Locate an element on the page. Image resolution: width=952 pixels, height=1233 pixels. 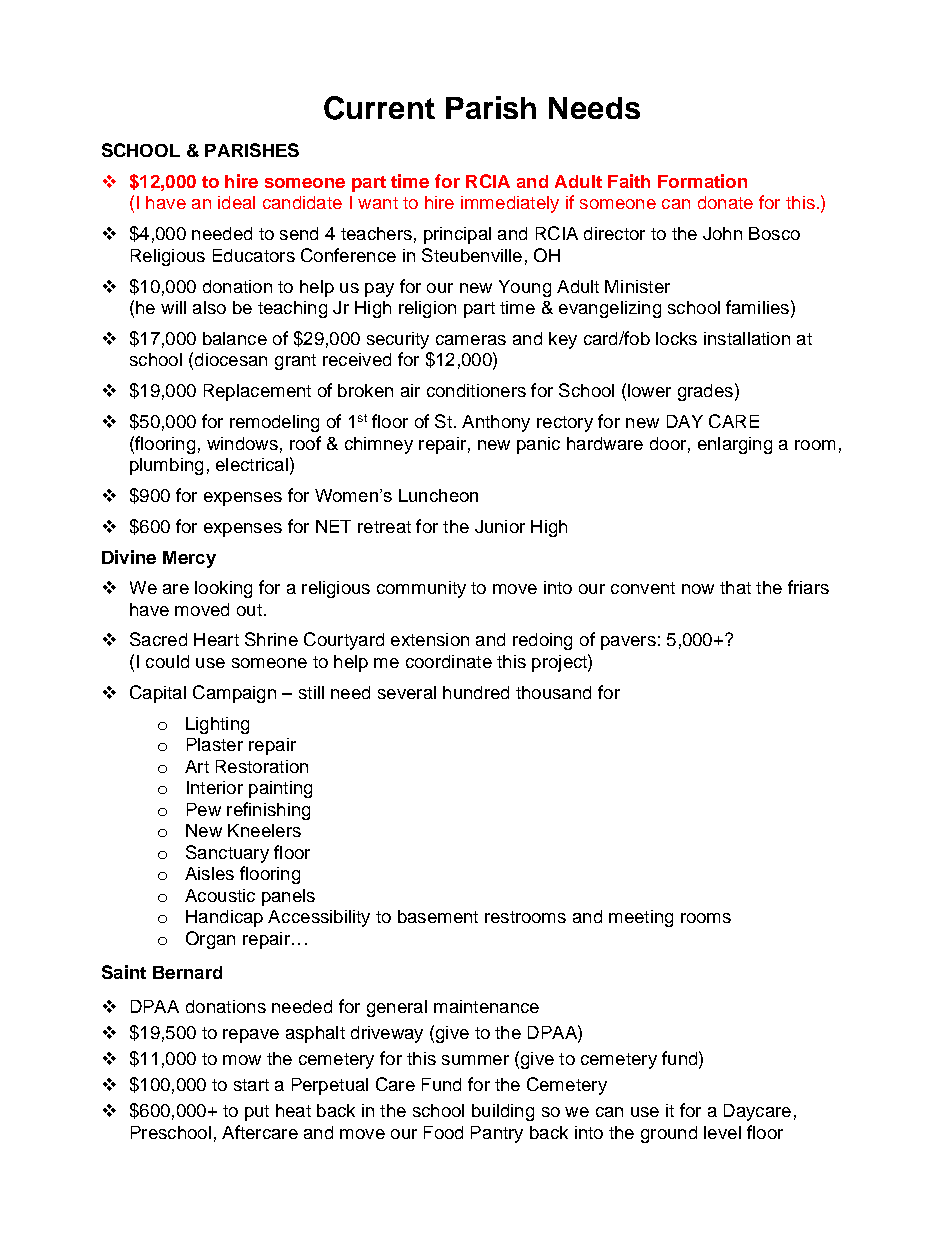
plumbing is located at coordinates (166, 466).
